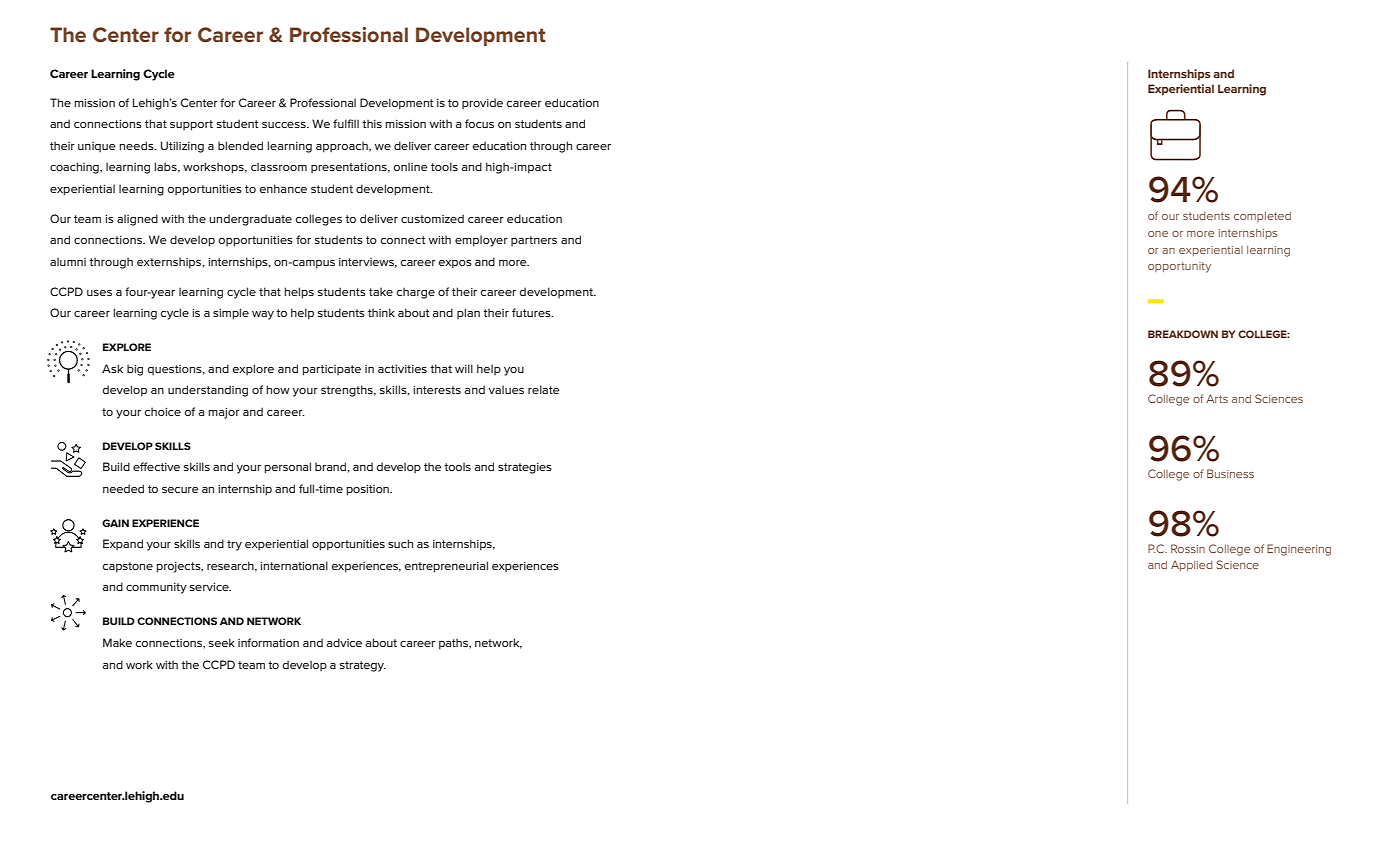 This screenshot has width=1400, height=850. Describe the element at coordinates (1217, 398) in the screenshot. I see `Arts` at that location.
